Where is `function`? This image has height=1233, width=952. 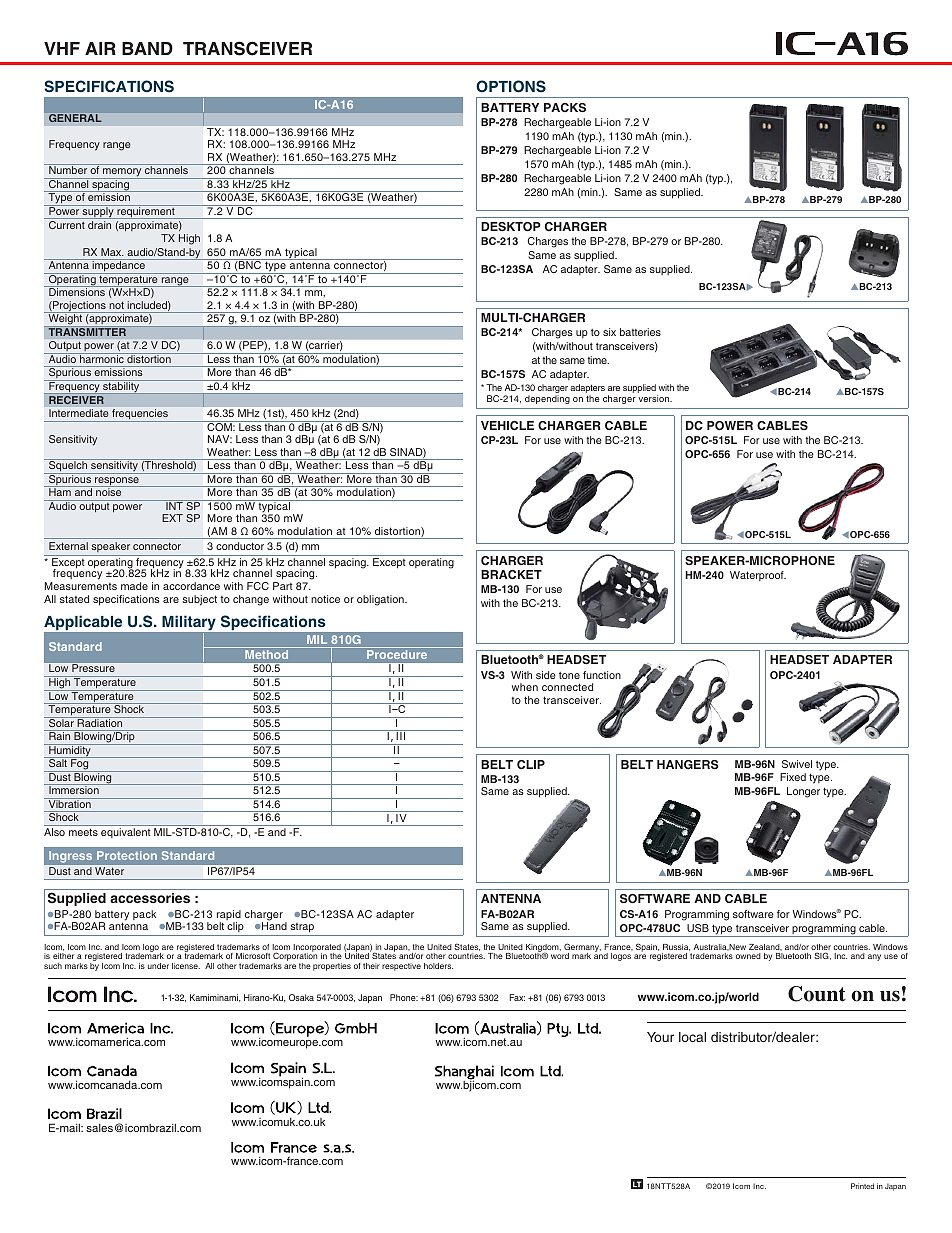
function is located at coordinates (602, 675).
